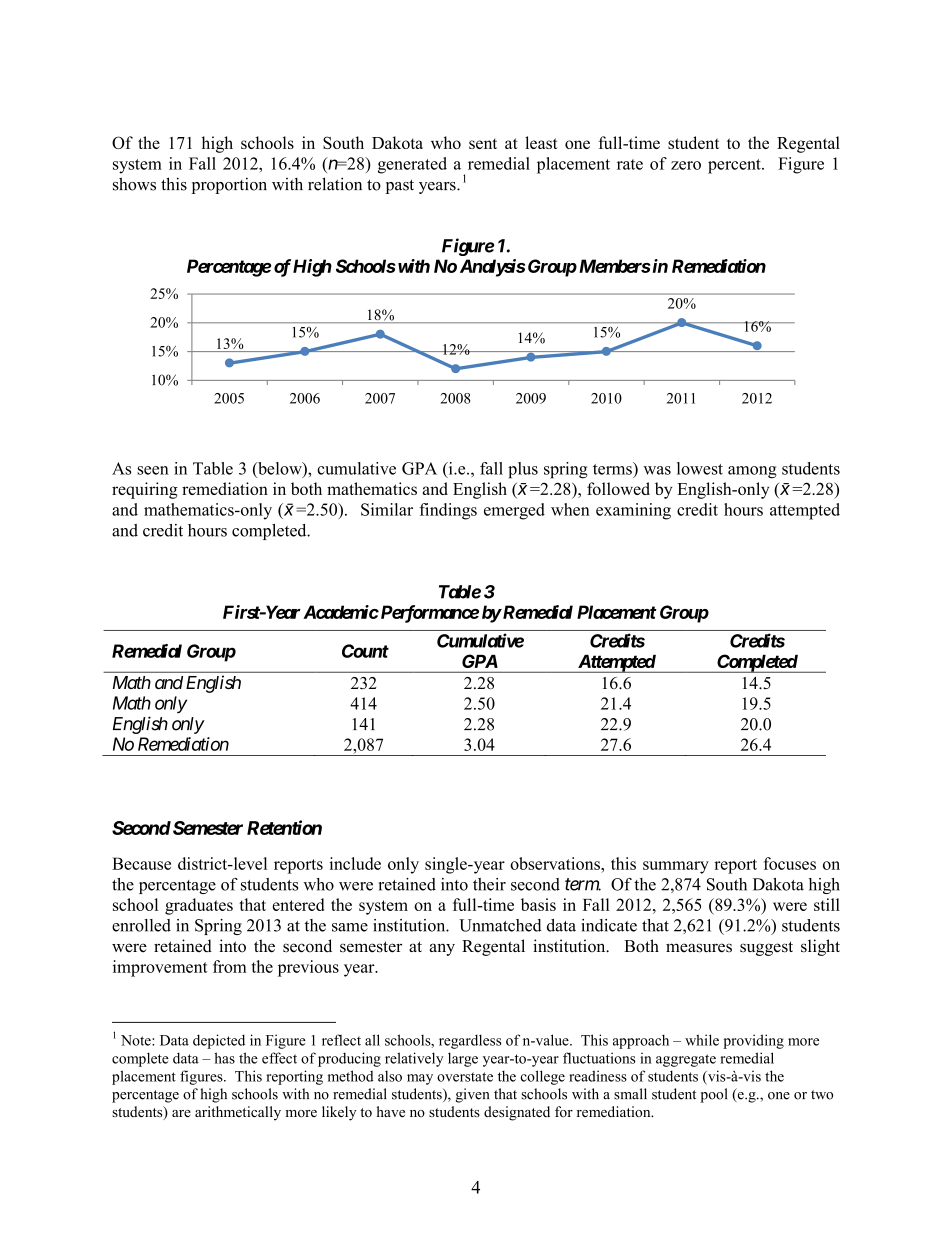  Describe the element at coordinates (284, 827) in the document. I see `Retention` at that location.
